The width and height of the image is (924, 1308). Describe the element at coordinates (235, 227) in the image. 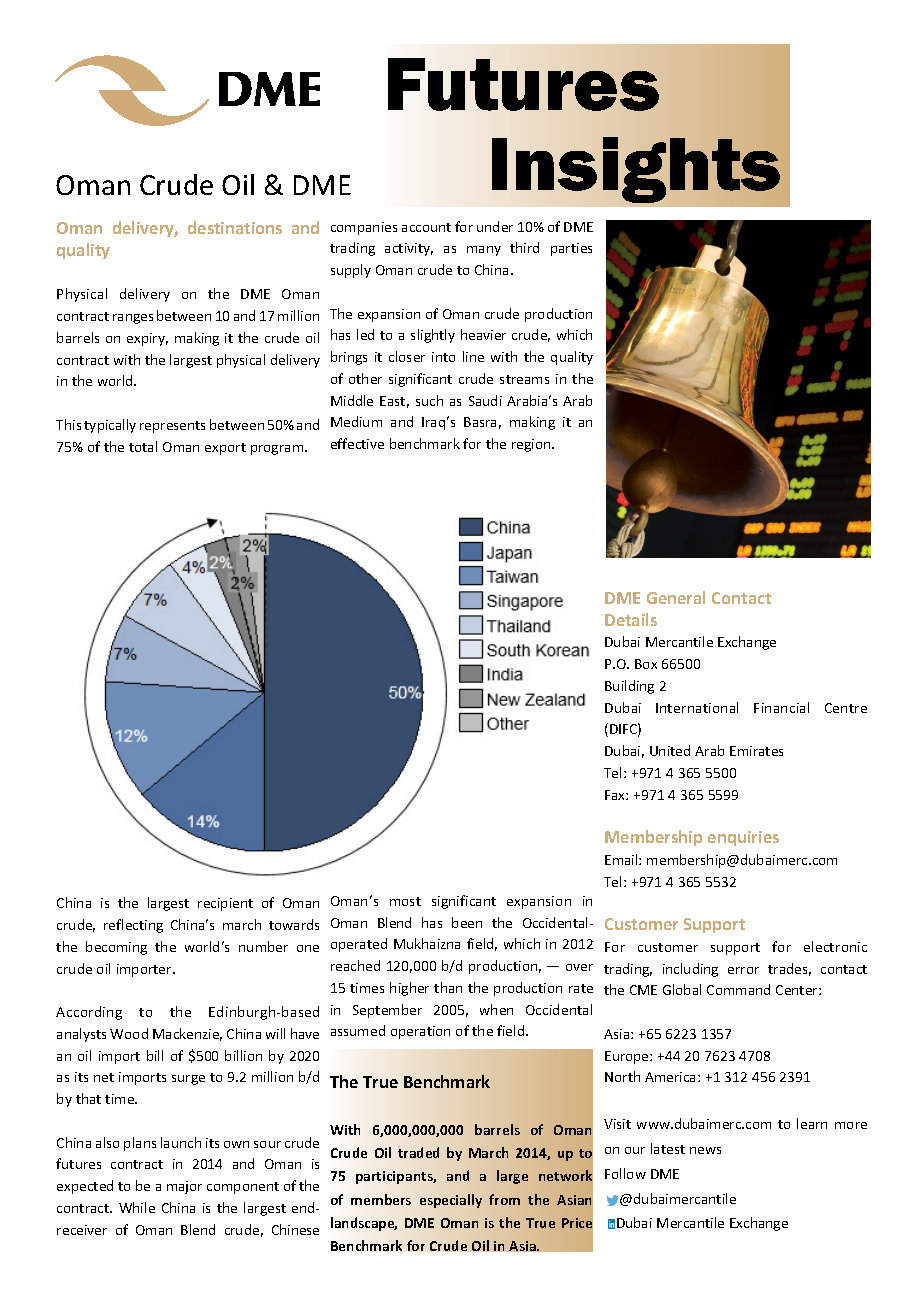

I see `destinations` at that location.
